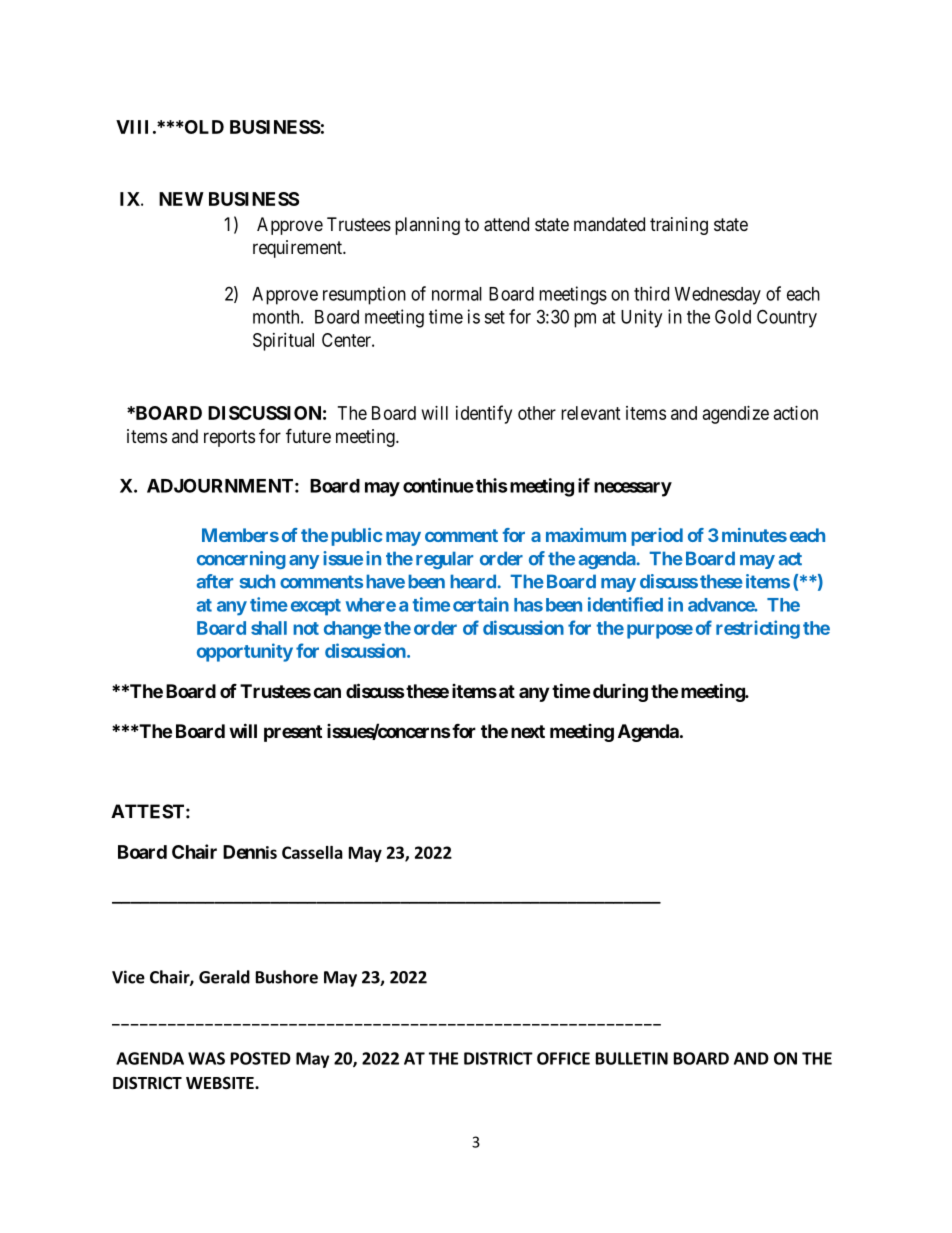 Image resolution: width=952 pixels, height=1233 pixels. What do you see at coordinates (679, 226) in the screenshot?
I see `training` at bounding box center [679, 226].
